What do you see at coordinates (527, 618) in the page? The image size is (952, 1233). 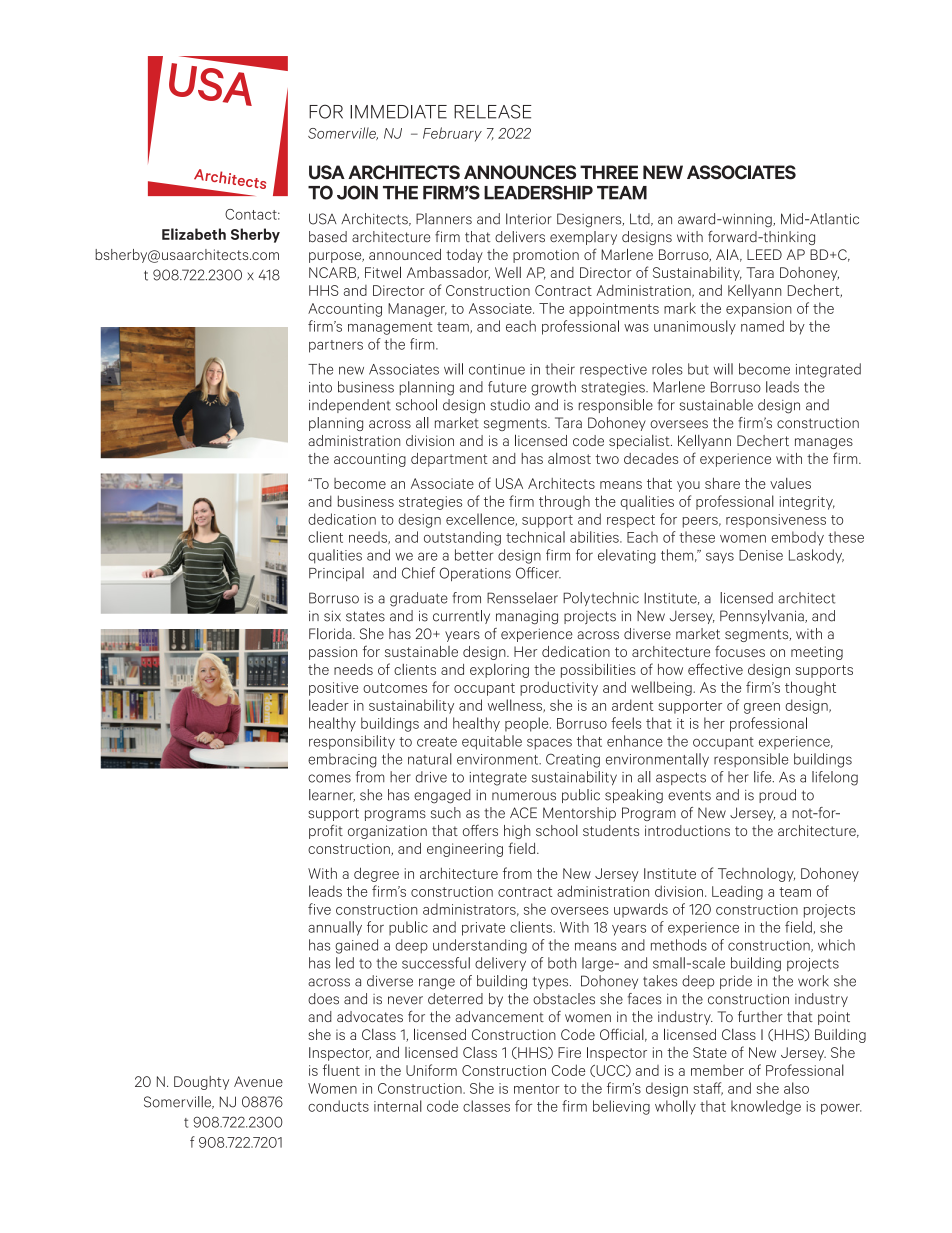 I see `managing` at bounding box center [527, 618].
